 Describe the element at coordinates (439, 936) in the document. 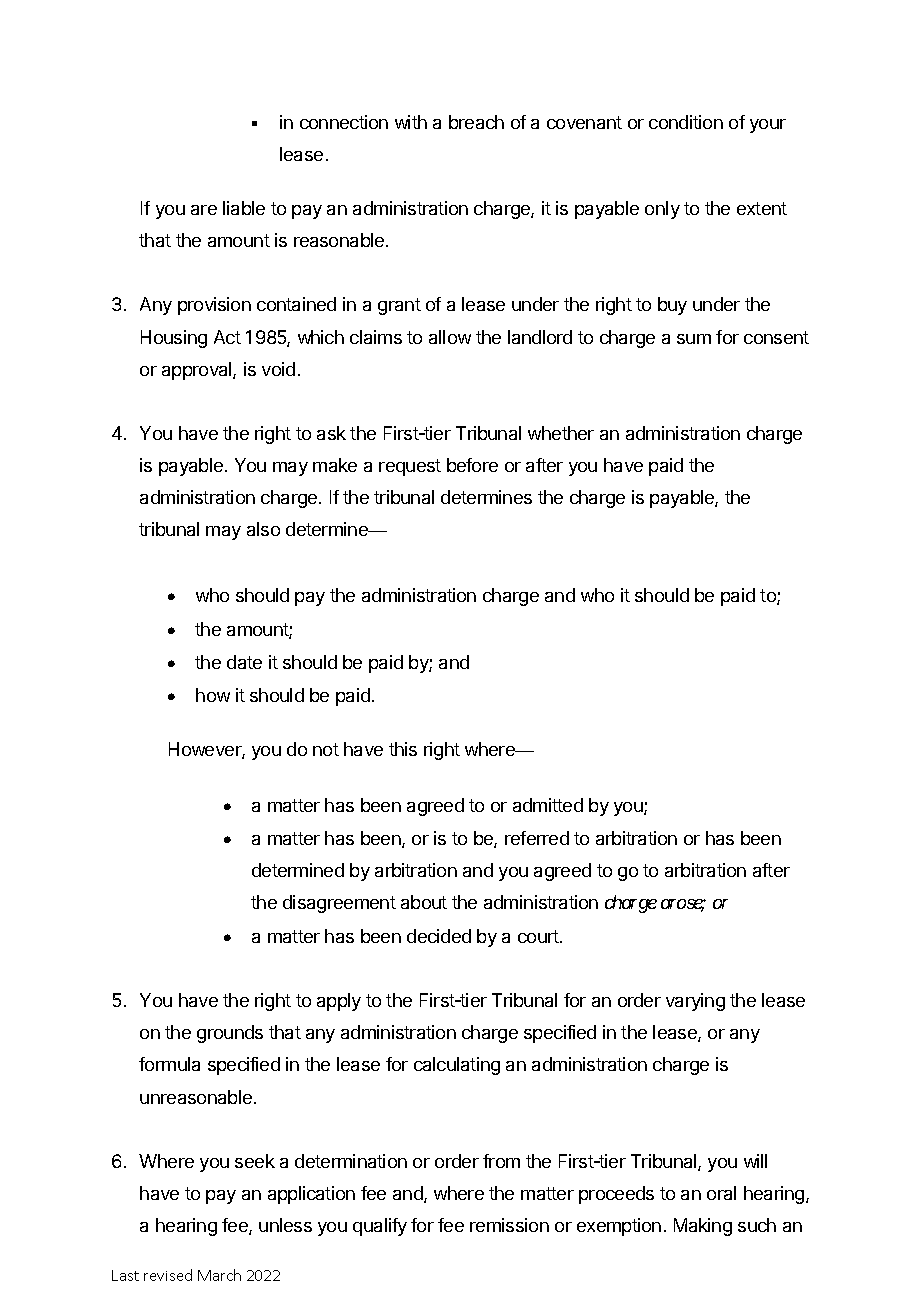

I see `decided` at that location.
